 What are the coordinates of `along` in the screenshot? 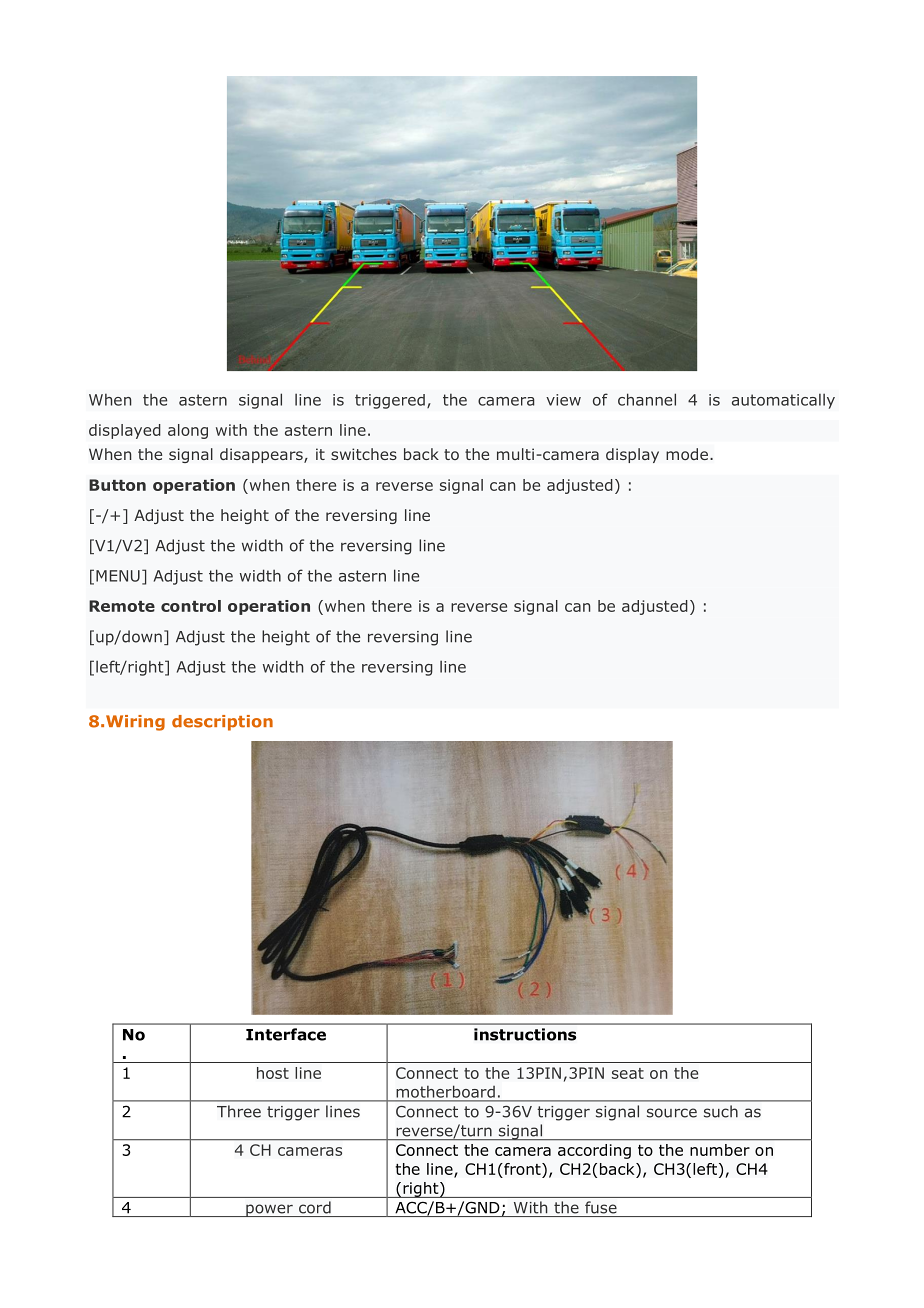 It's located at (188, 431).
